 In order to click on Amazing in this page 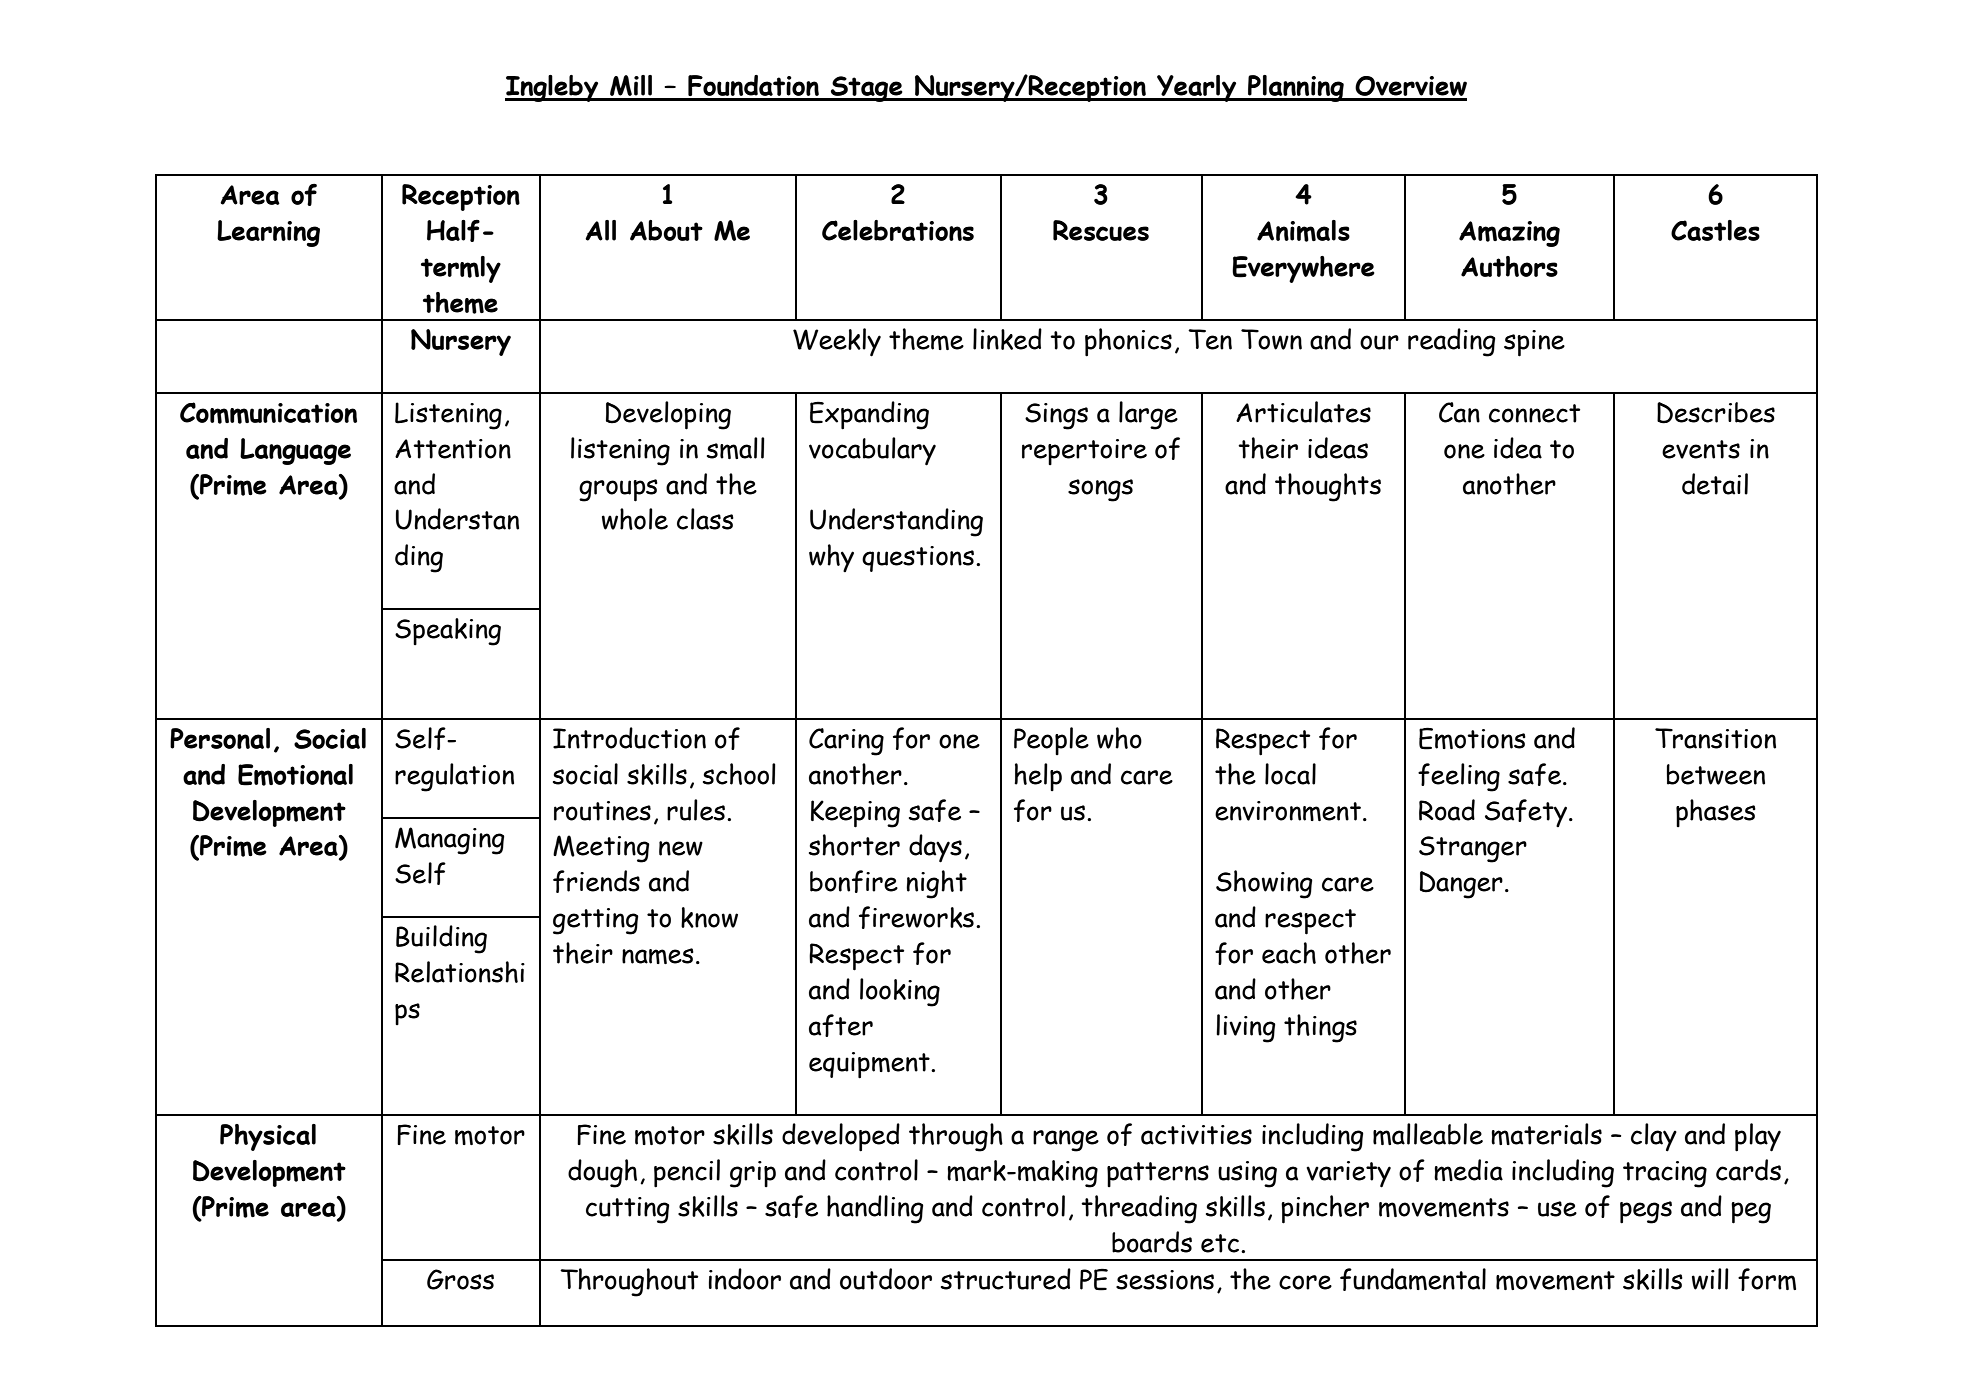, I will do `click(1509, 234)`.
